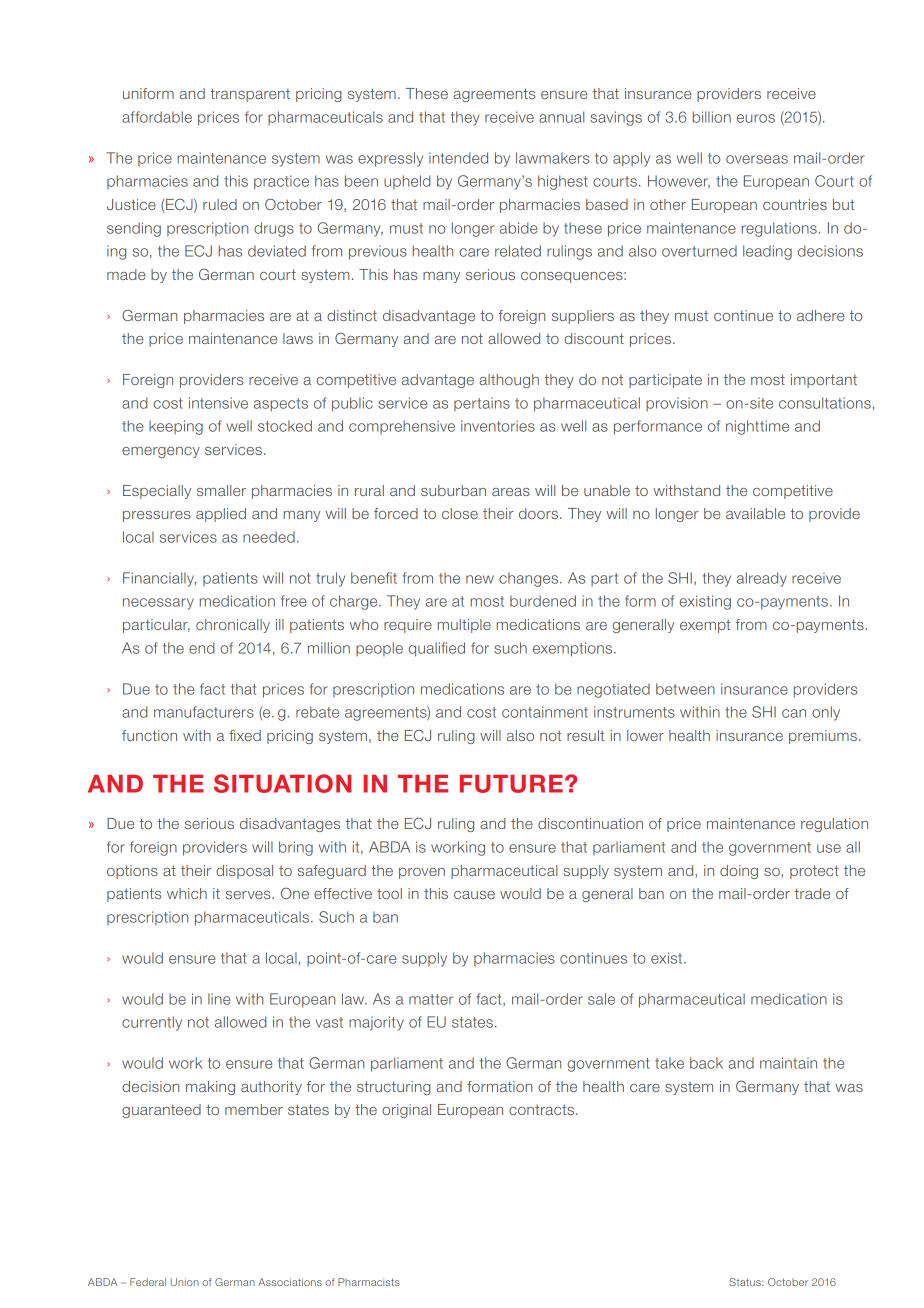 Image resolution: width=924 pixels, height=1308 pixels. What do you see at coordinates (756, 118) in the document?
I see `euros` at bounding box center [756, 118].
